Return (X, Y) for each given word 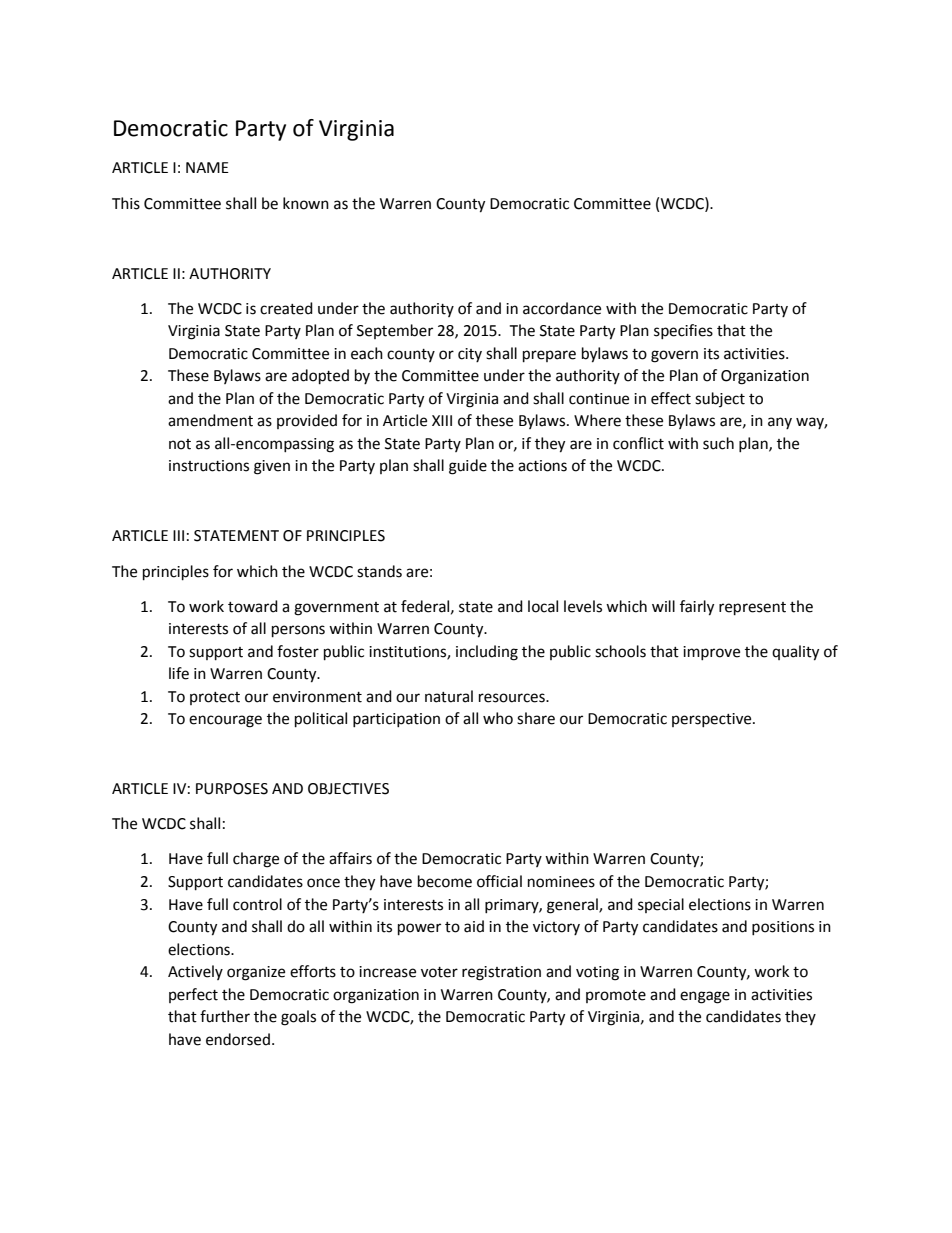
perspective (713, 720)
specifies (683, 331)
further (225, 1016)
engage (705, 997)
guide (468, 467)
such (718, 443)
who (498, 718)
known (306, 203)
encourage (225, 721)
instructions (209, 466)
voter (439, 972)
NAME (207, 167)
